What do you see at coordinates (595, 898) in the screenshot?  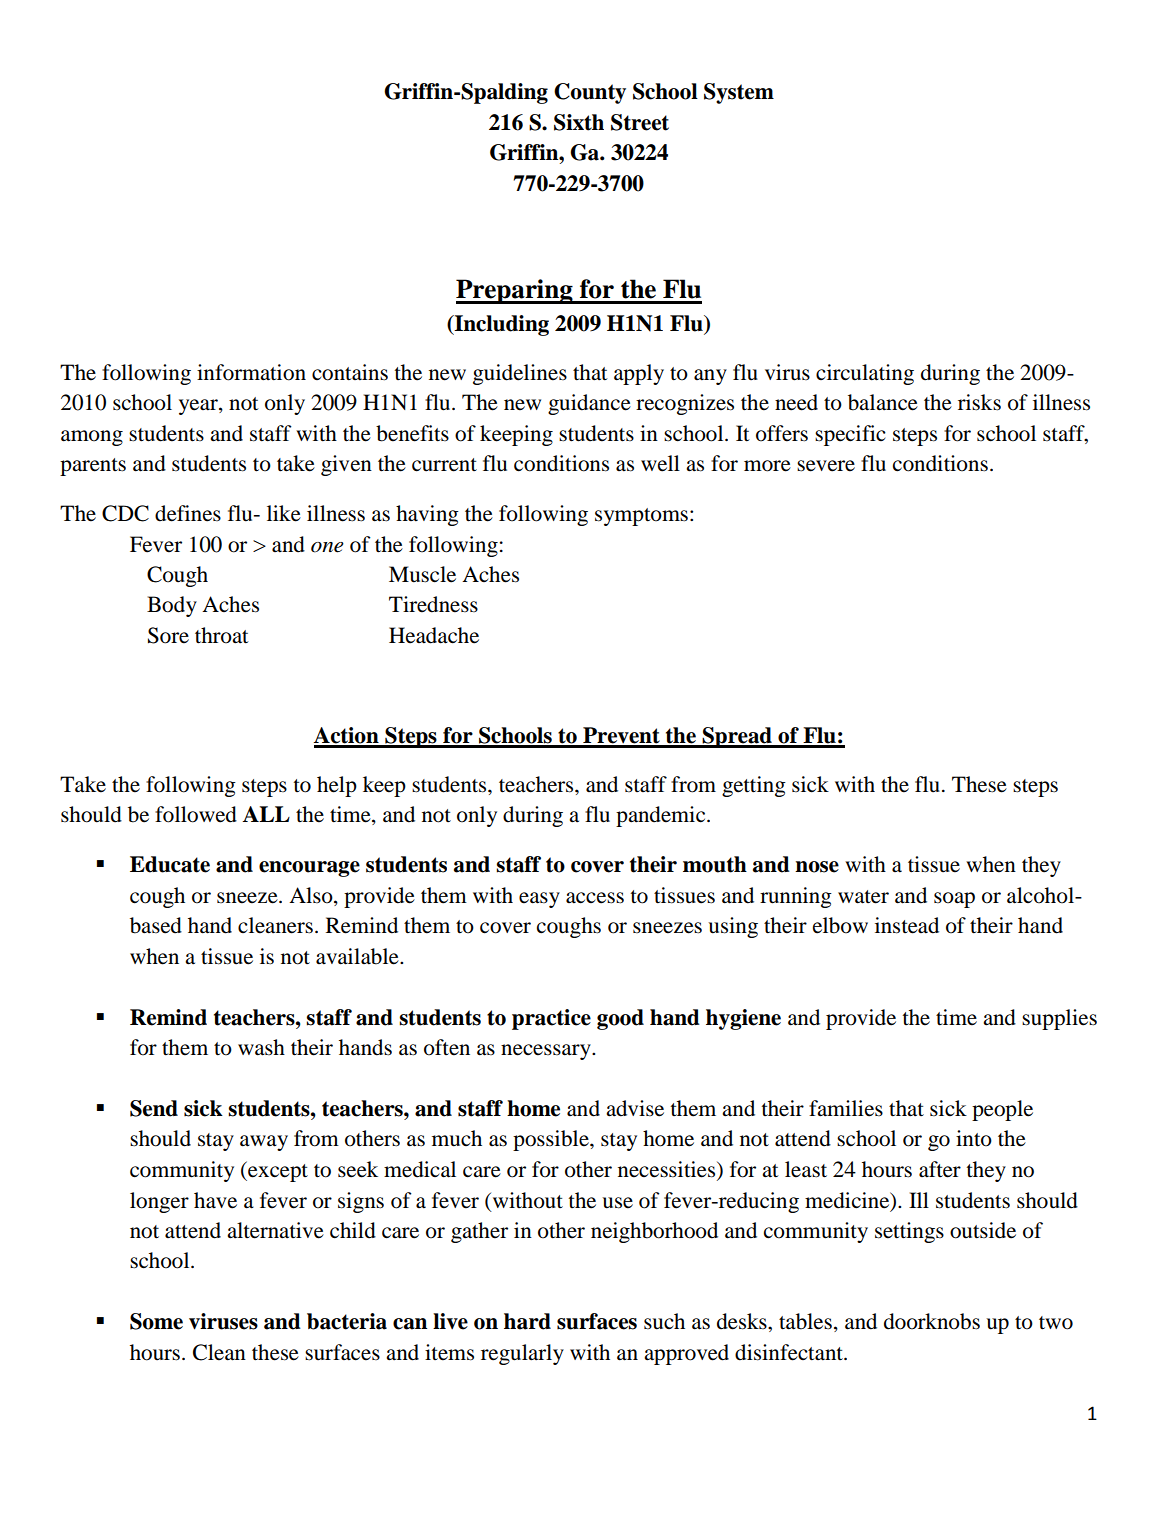 I see `access` at bounding box center [595, 898].
